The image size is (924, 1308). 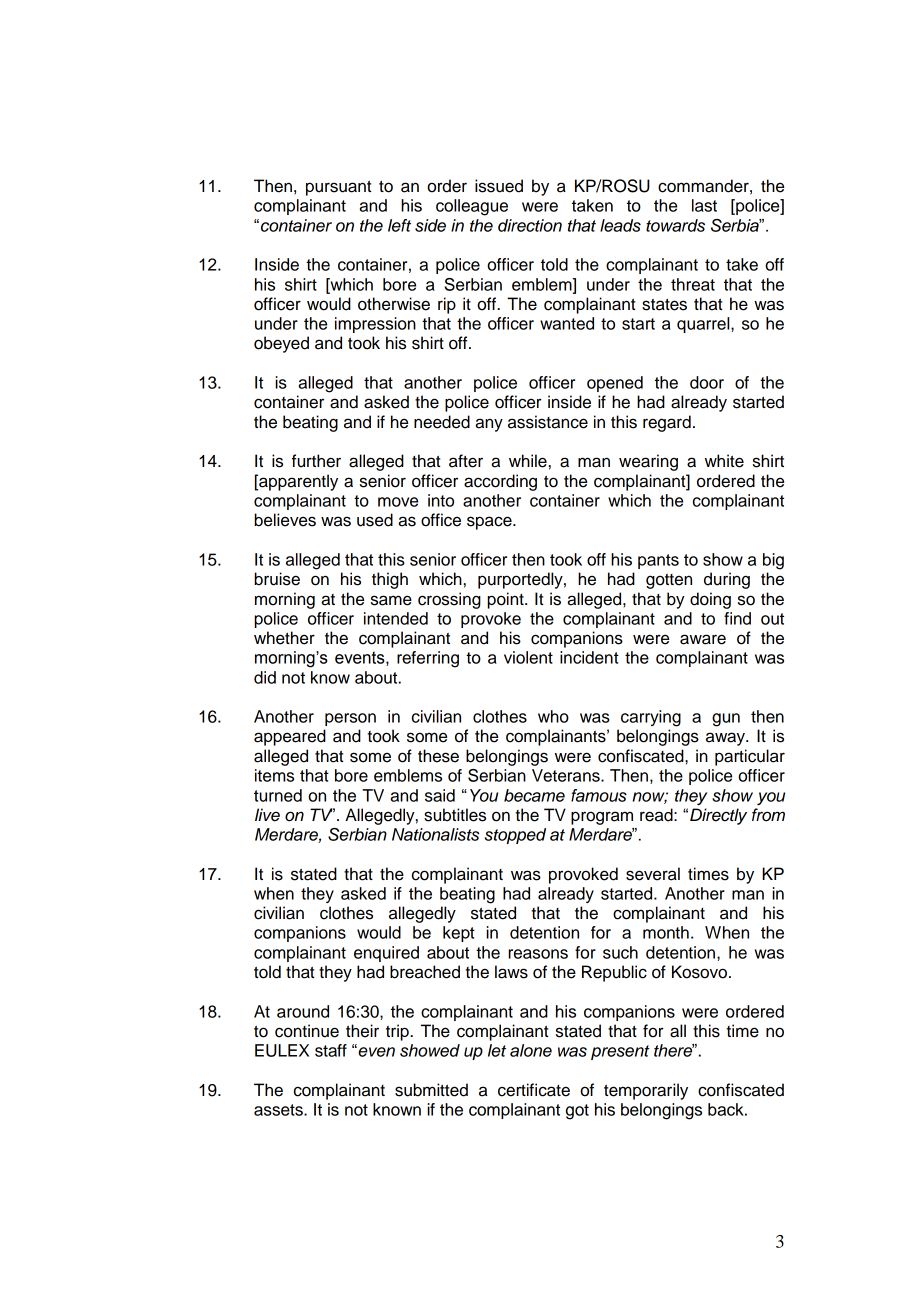 What do you see at coordinates (534, 1090) in the page?
I see `certificate` at bounding box center [534, 1090].
